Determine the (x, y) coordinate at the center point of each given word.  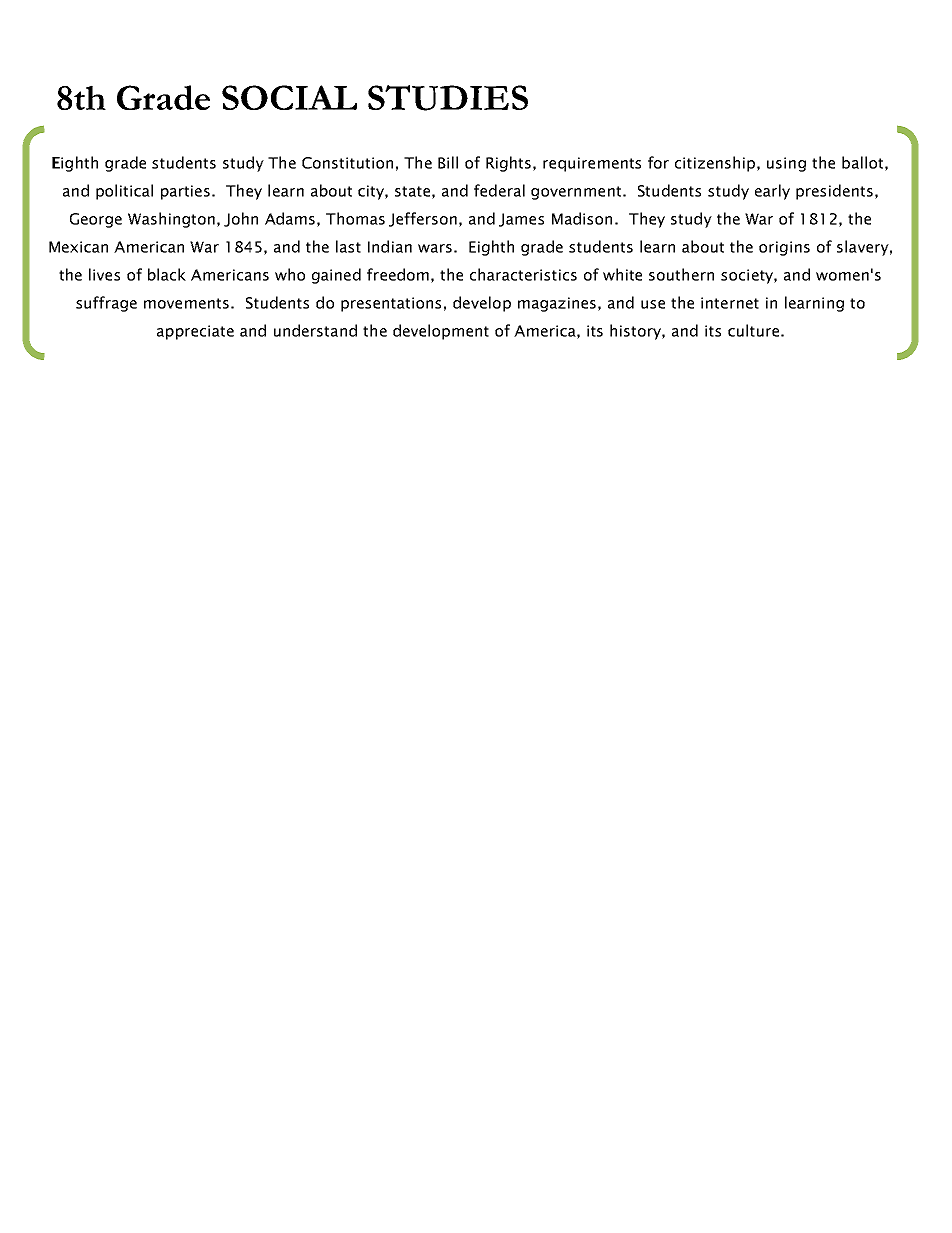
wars (435, 248)
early (772, 192)
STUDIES (448, 98)
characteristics (523, 274)
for (658, 162)
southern (681, 274)
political (124, 192)
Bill (448, 162)
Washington (171, 220)
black (167, 274)
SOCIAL (289, 97)
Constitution (347, 163)
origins (784, 248)
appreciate (195, 332)
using (786, 164)
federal (499, 190)
